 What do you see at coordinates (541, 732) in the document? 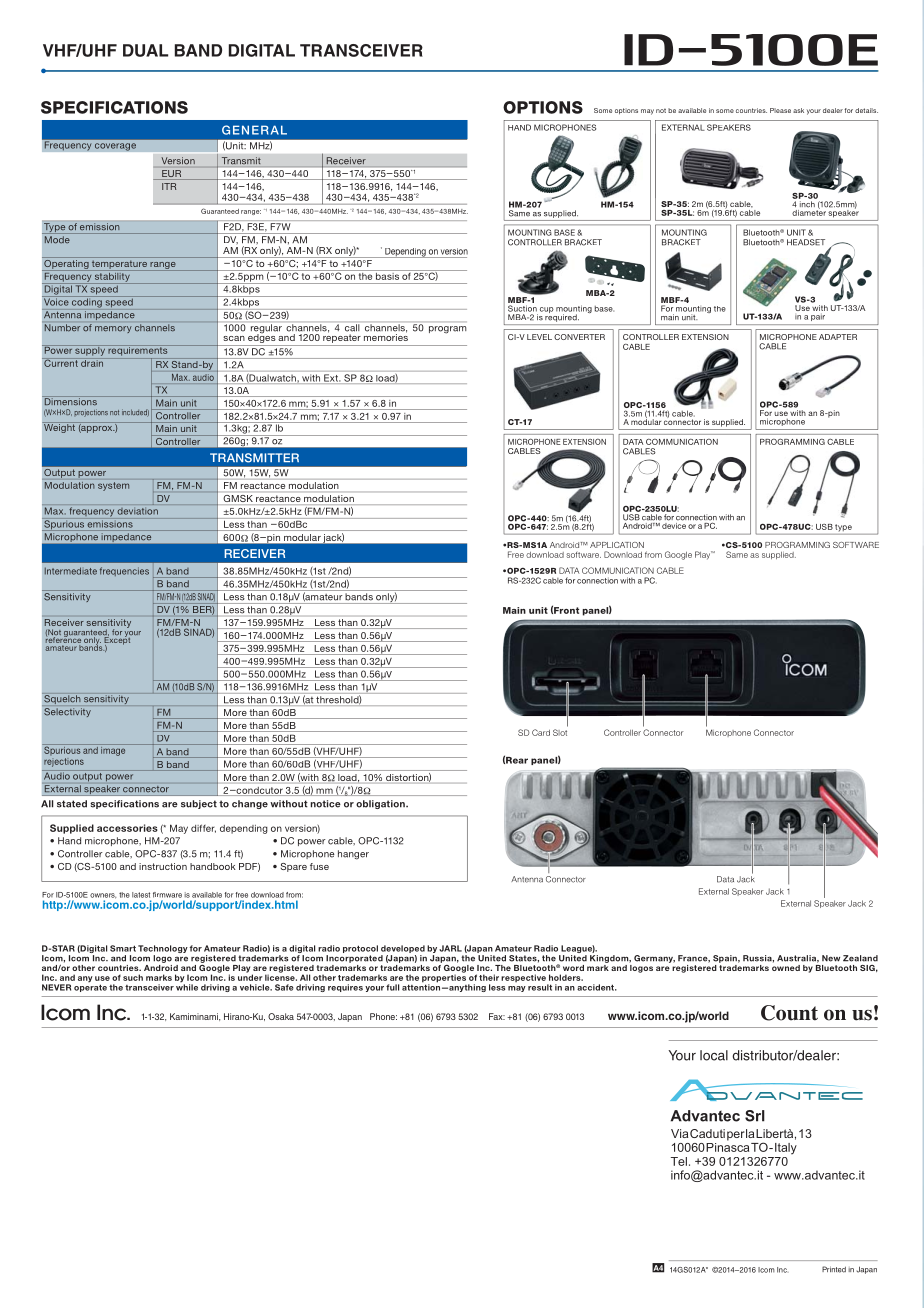
I see `Card` at bounding box center [541, 732].
